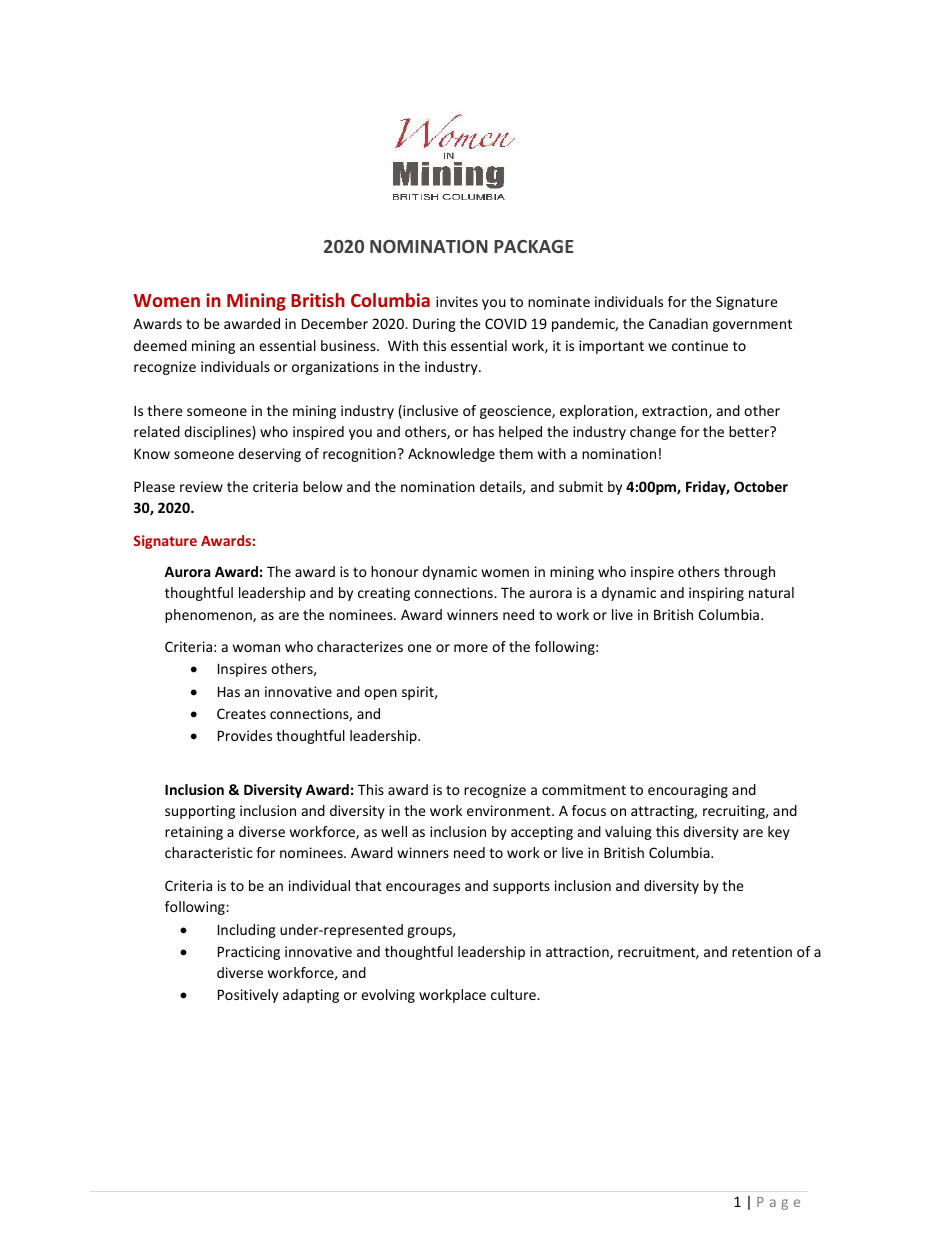  I want to click on inspiring, so click(716, 594).
